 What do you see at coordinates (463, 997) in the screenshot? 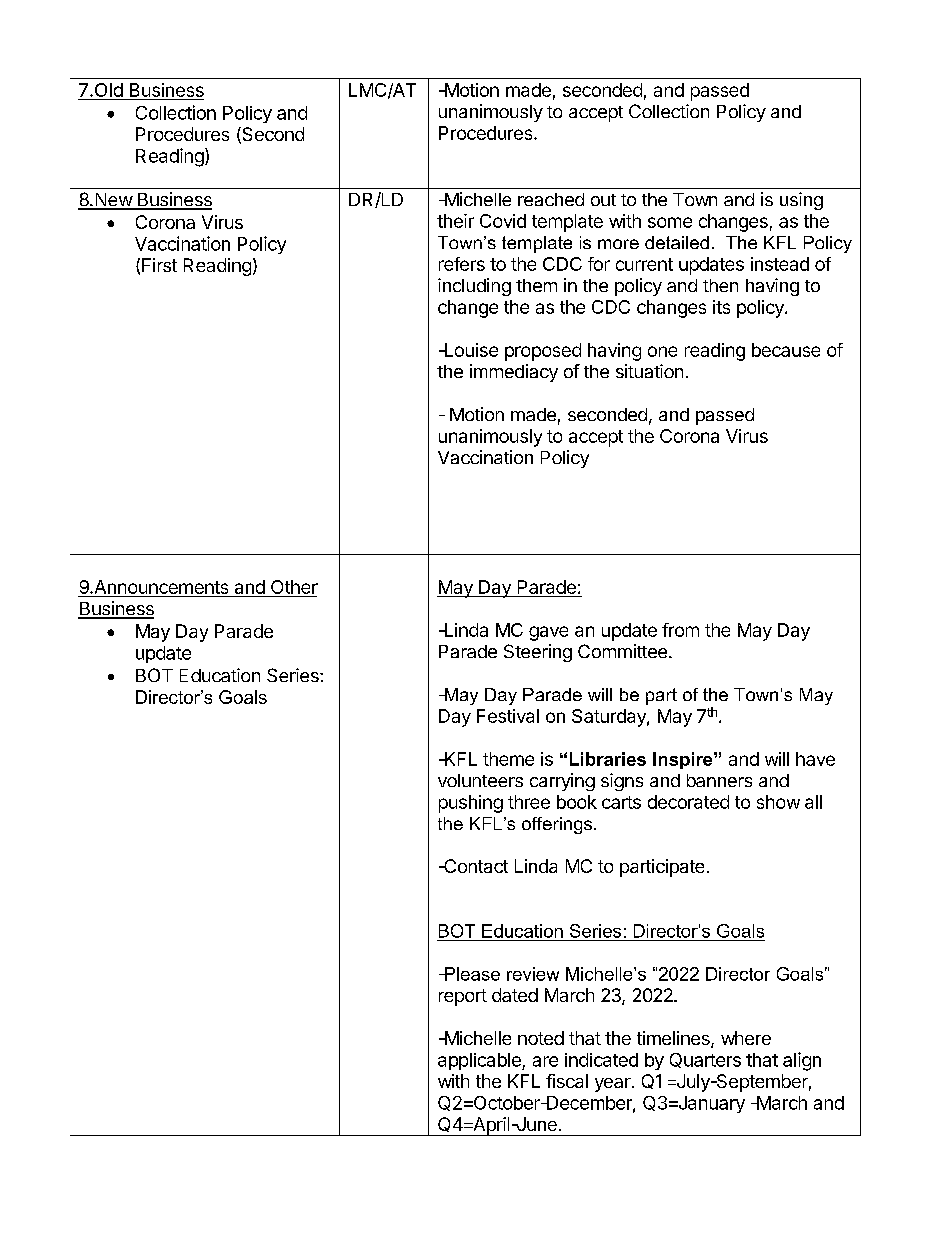
I see `report` at bounding box center [463, 997].
